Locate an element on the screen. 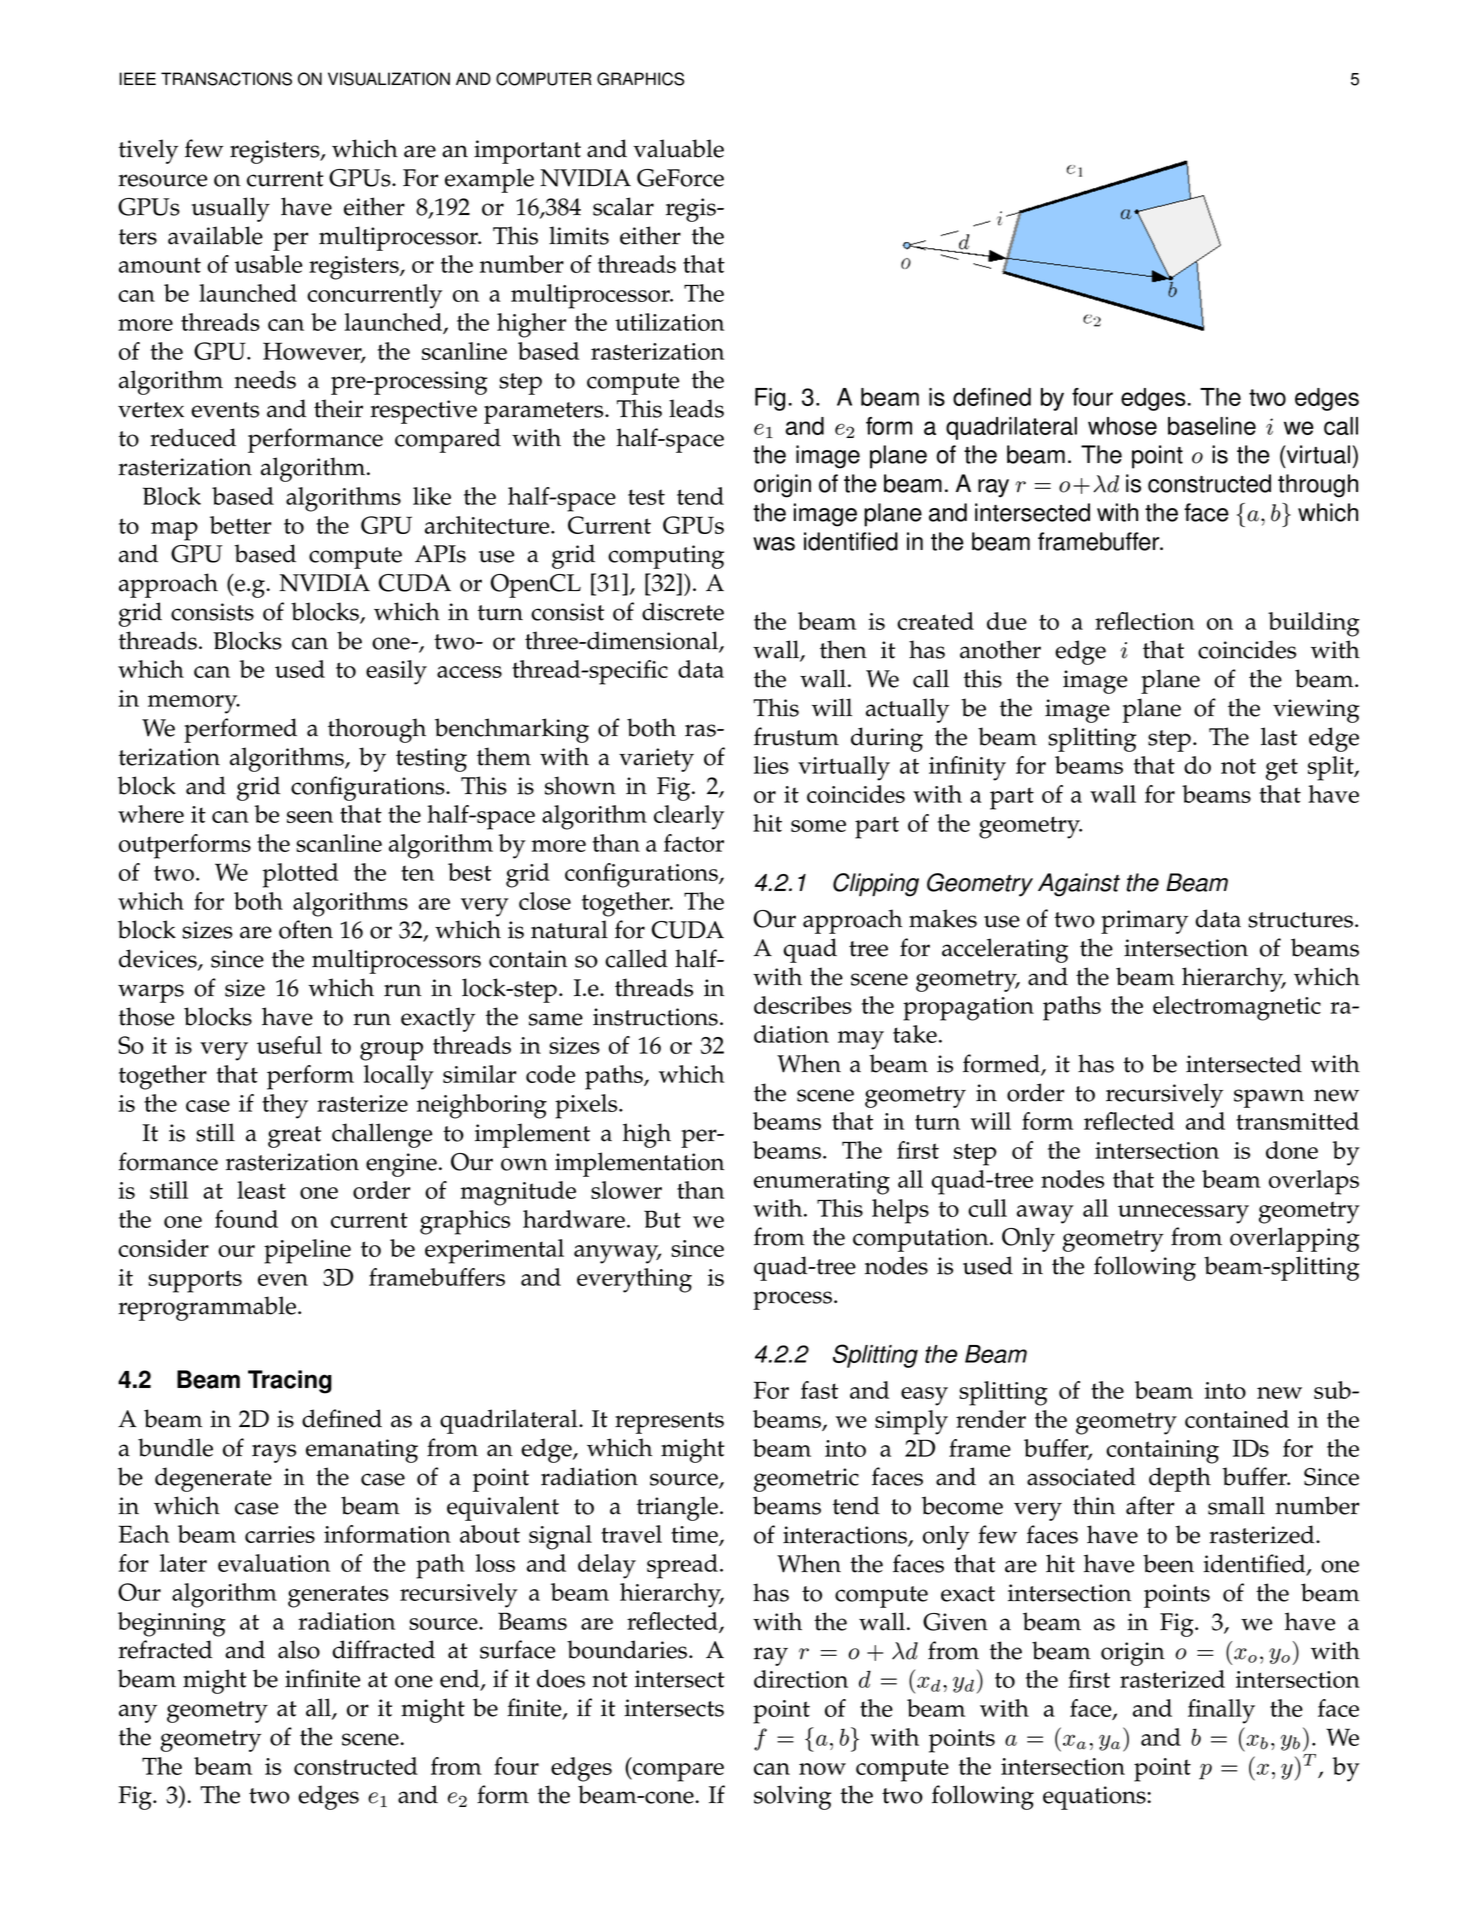 Image resolution: width=1478 pixels, height=1913 pixels. reflection is located at coordinates (1144, 621).
